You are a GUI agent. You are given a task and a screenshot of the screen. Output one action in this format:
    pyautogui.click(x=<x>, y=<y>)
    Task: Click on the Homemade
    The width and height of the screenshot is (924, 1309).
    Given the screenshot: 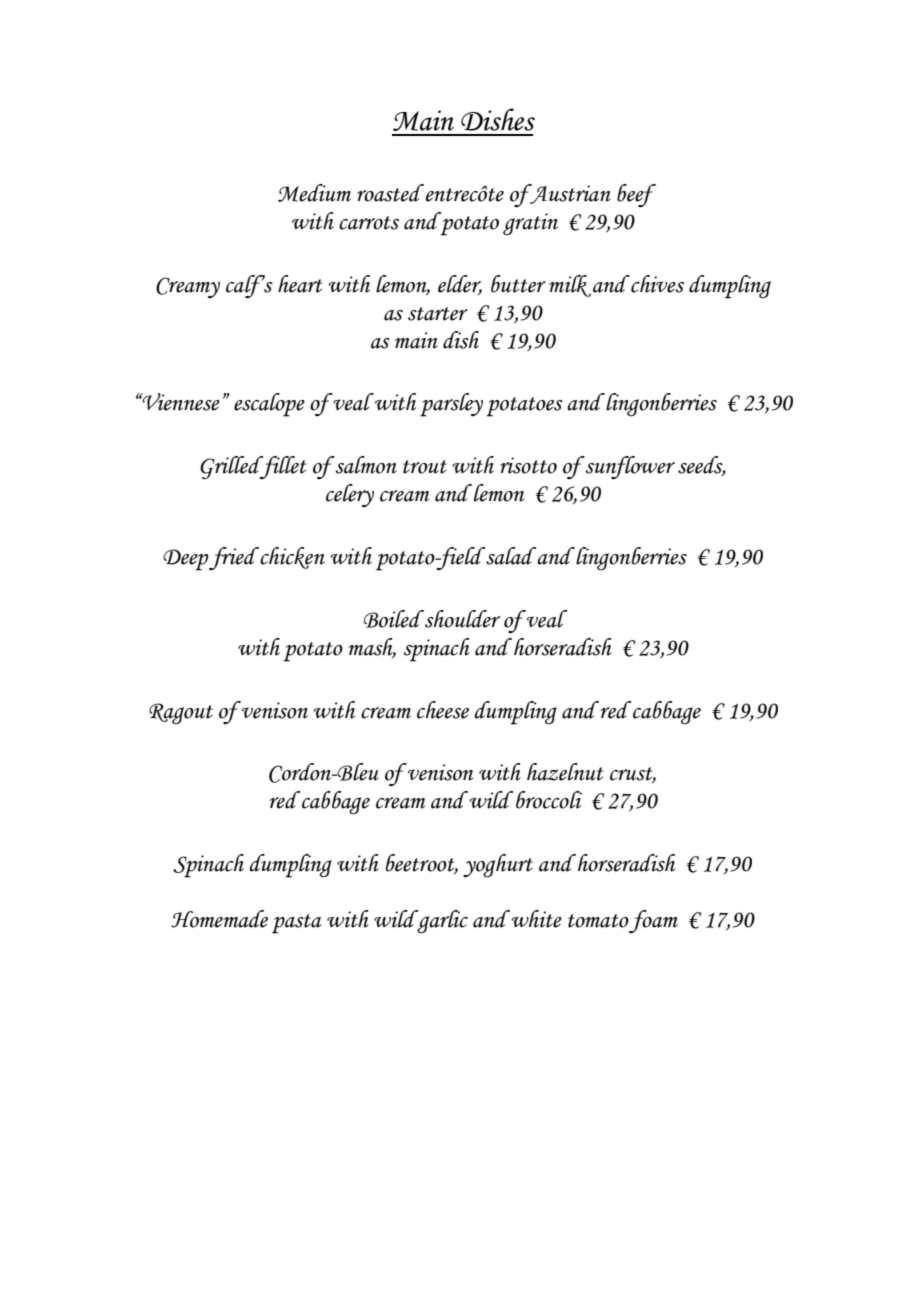 What is the action you would take?
    pyautogui.click(x=219, y=919)
